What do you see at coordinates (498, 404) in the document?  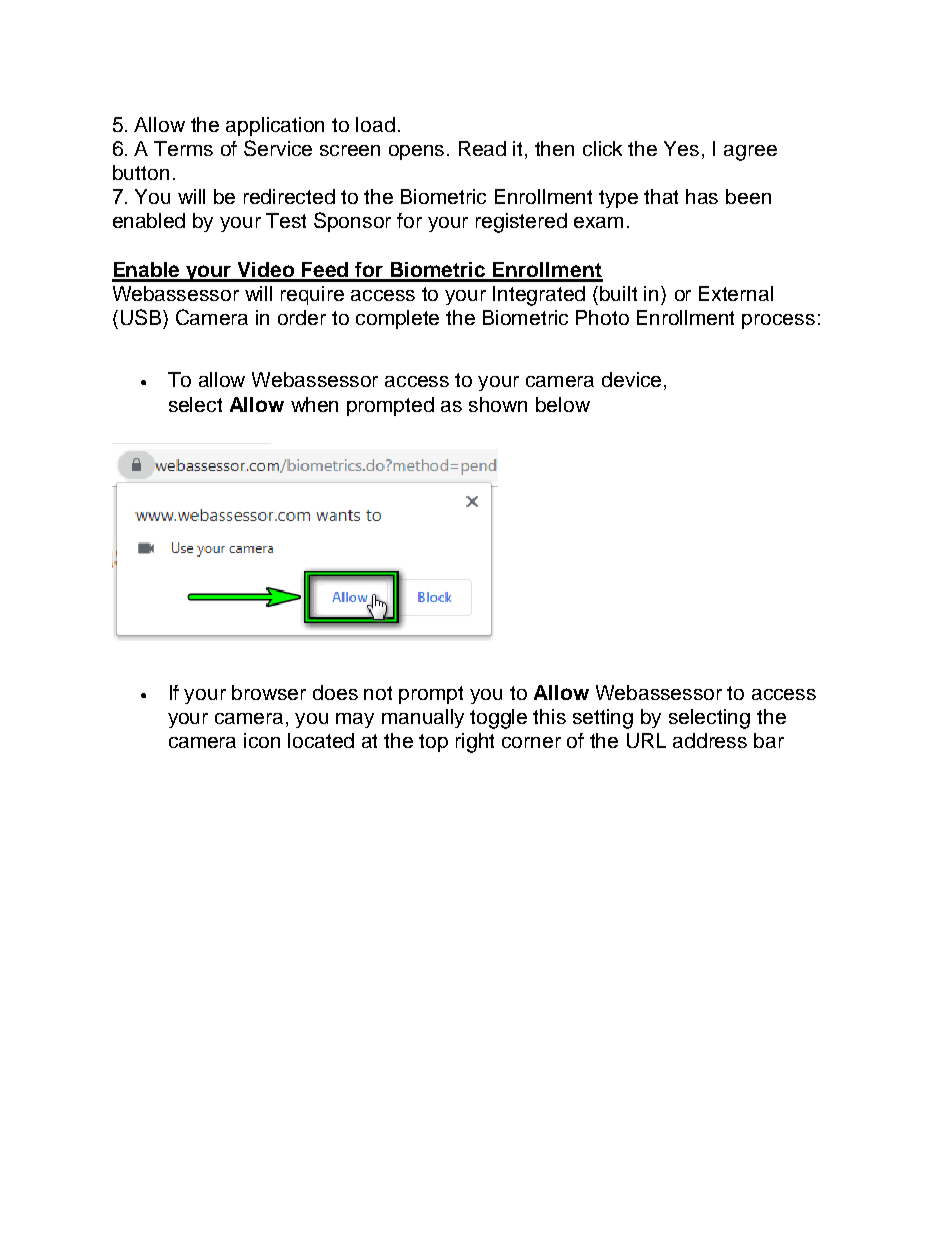 I see `shown` at bounding box center [498, 404].
